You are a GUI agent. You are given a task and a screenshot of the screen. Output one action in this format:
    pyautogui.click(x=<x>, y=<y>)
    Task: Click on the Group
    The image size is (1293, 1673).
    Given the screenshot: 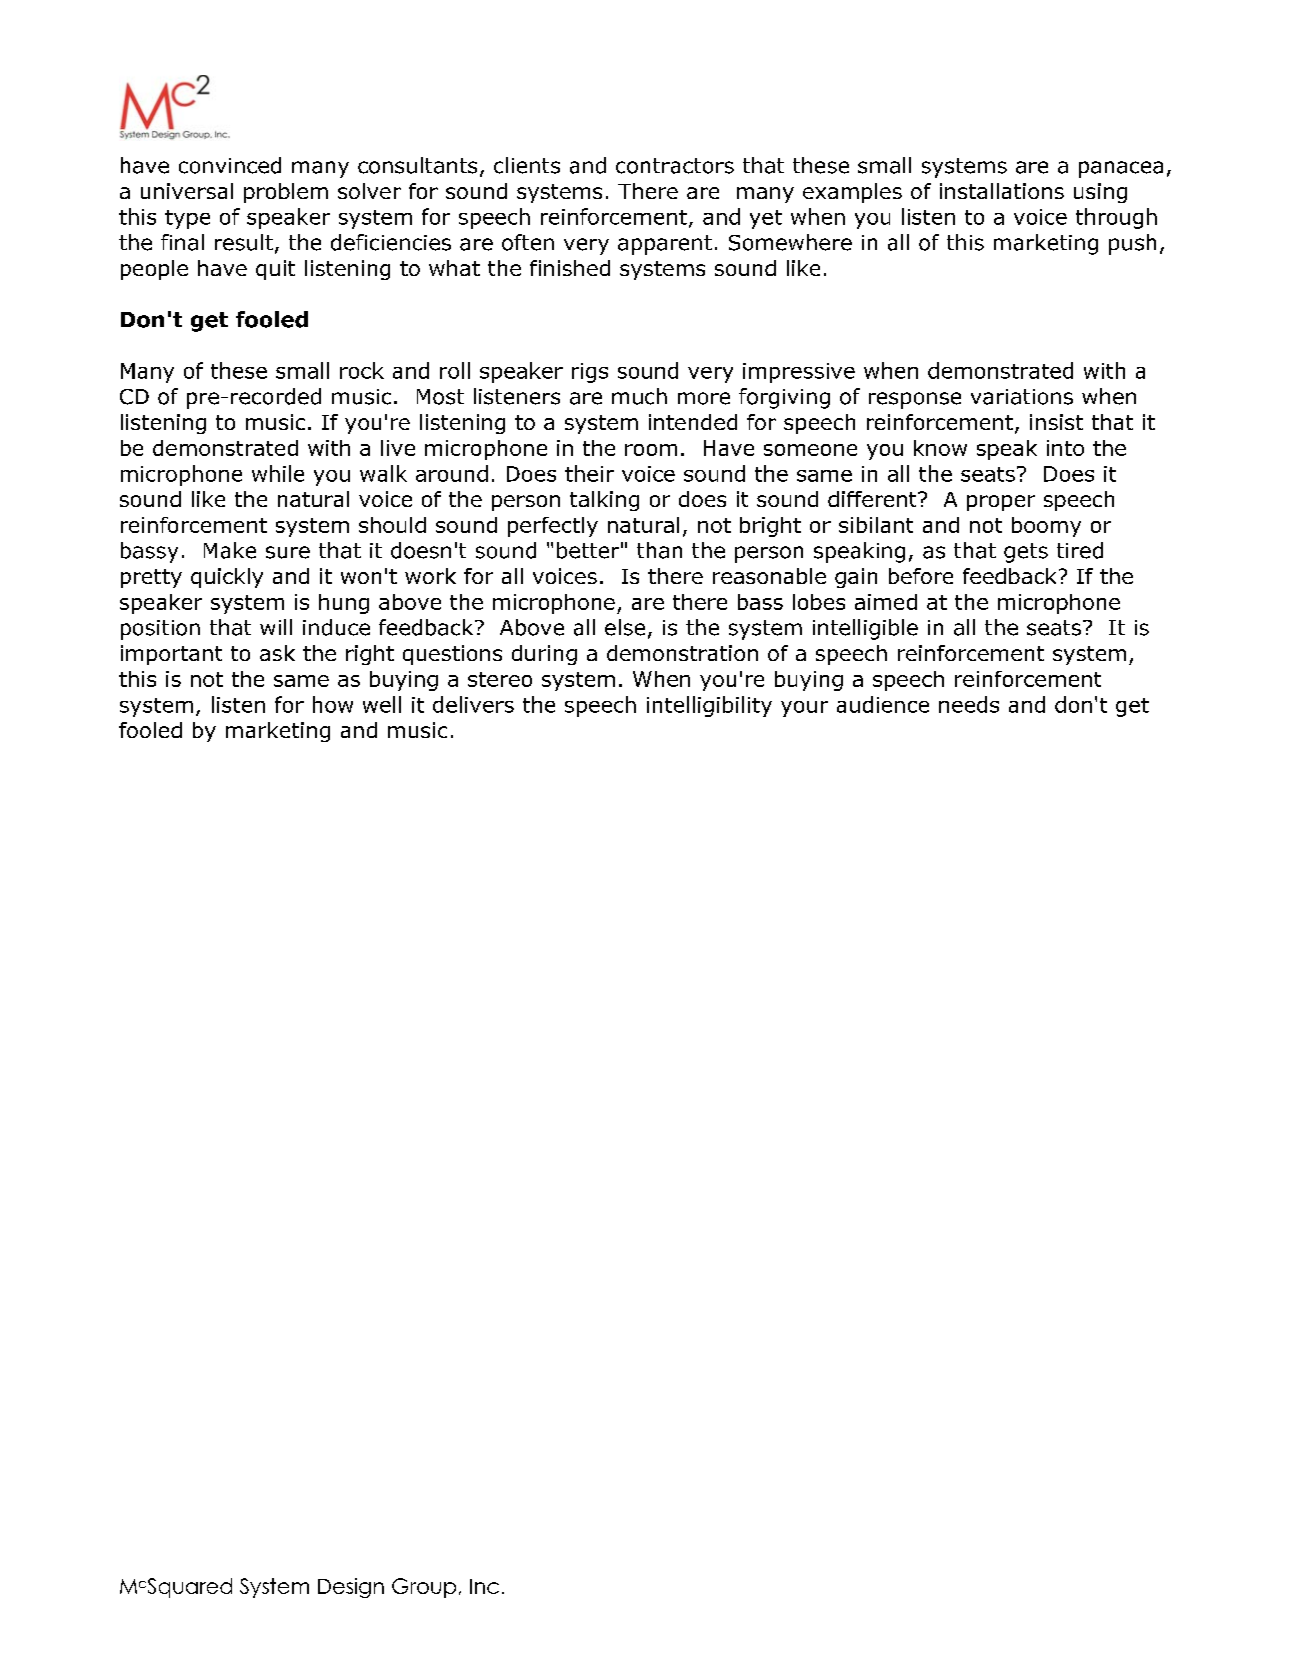 What is the action you would take?
    pyautogui.click(x=424, y=1588)
